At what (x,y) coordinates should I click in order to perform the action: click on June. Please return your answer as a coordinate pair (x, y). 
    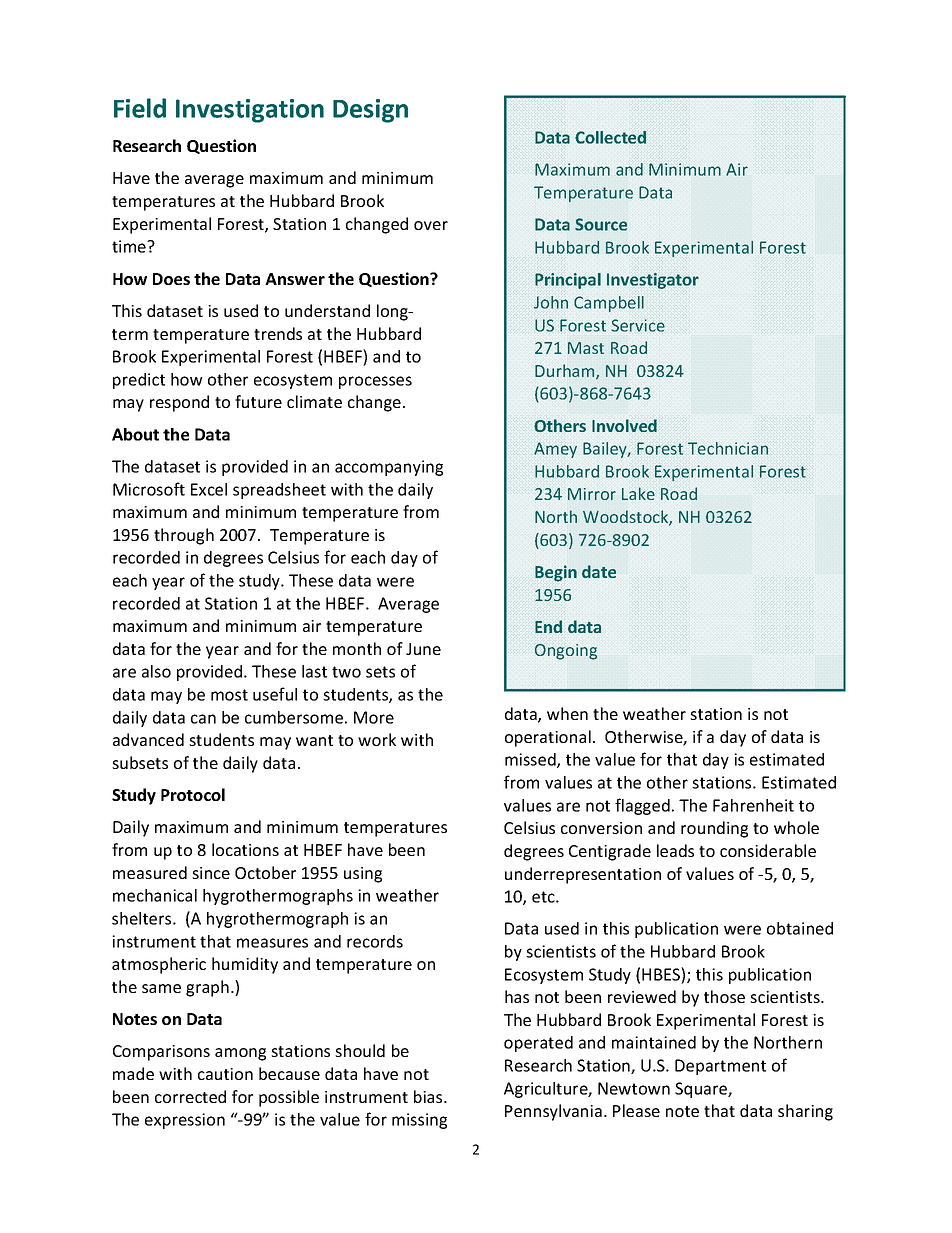
    Looking at the image, I should click on (423, 649).
